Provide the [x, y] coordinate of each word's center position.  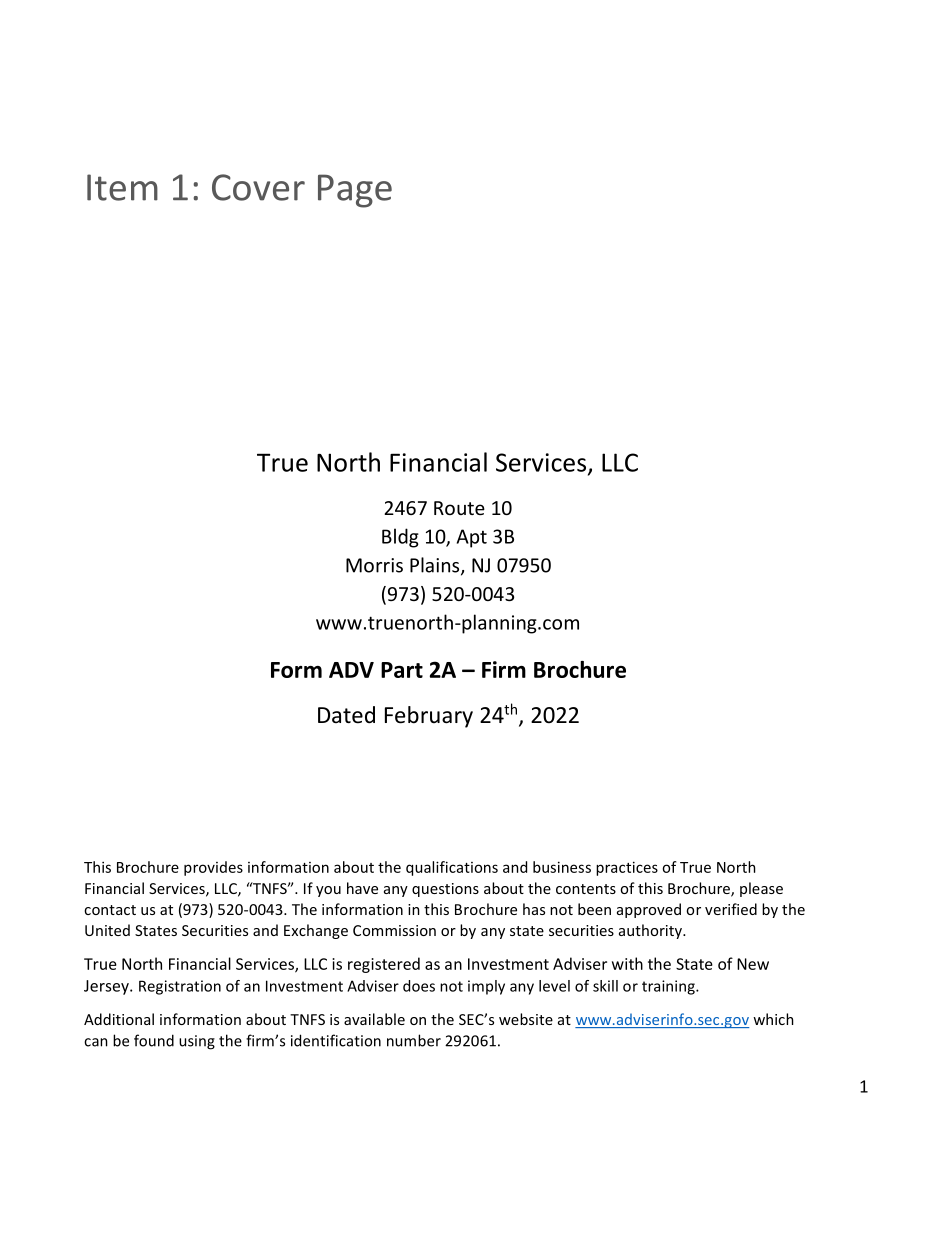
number [414, 1040]
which [773, 1019]
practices [627, 868]
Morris [374, 565]
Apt [472, 538]
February [429, 717]
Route [459, 508]
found [154, 1040]
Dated [346, 715]
